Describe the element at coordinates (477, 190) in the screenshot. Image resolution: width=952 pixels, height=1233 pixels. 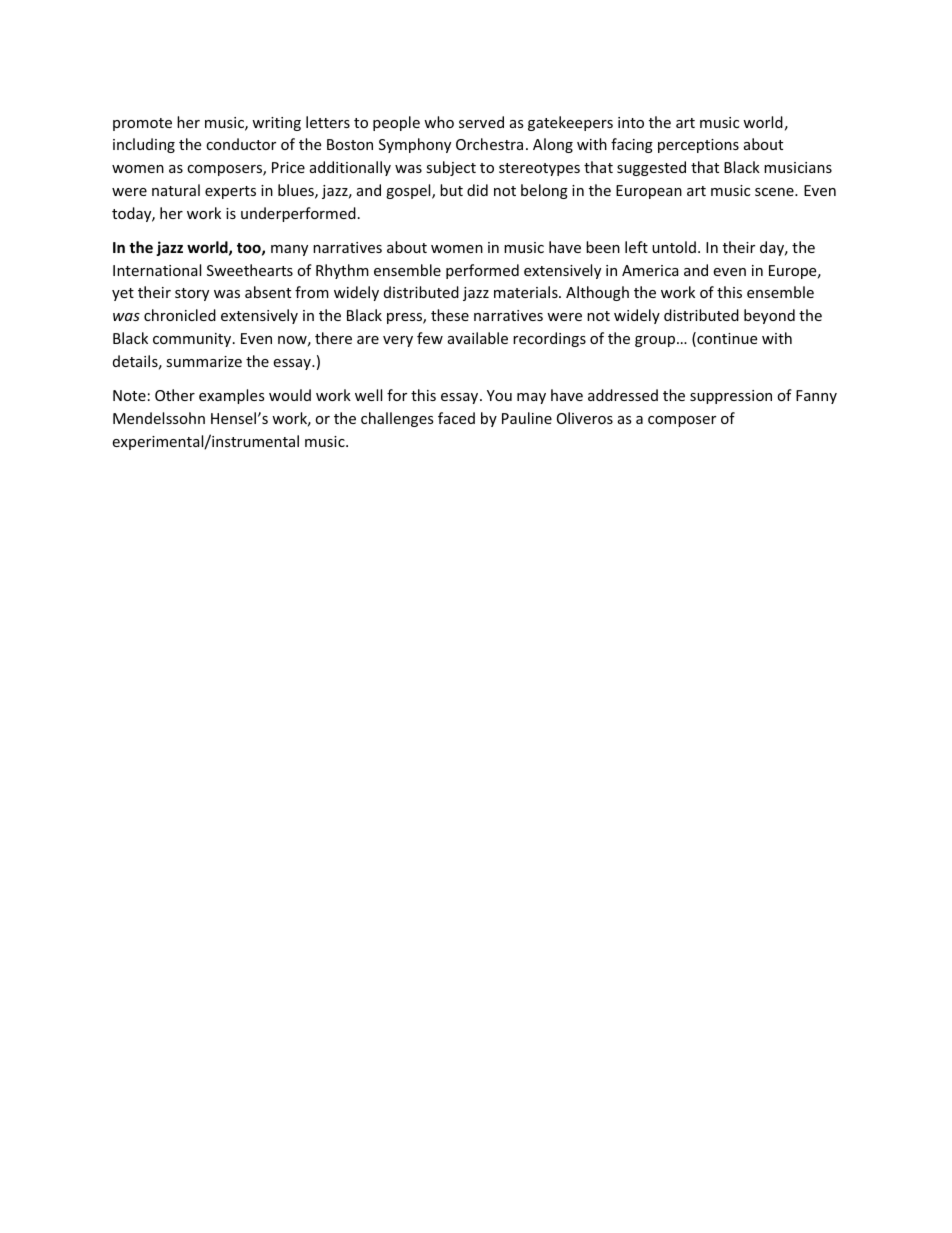
I see `did` at that location.
